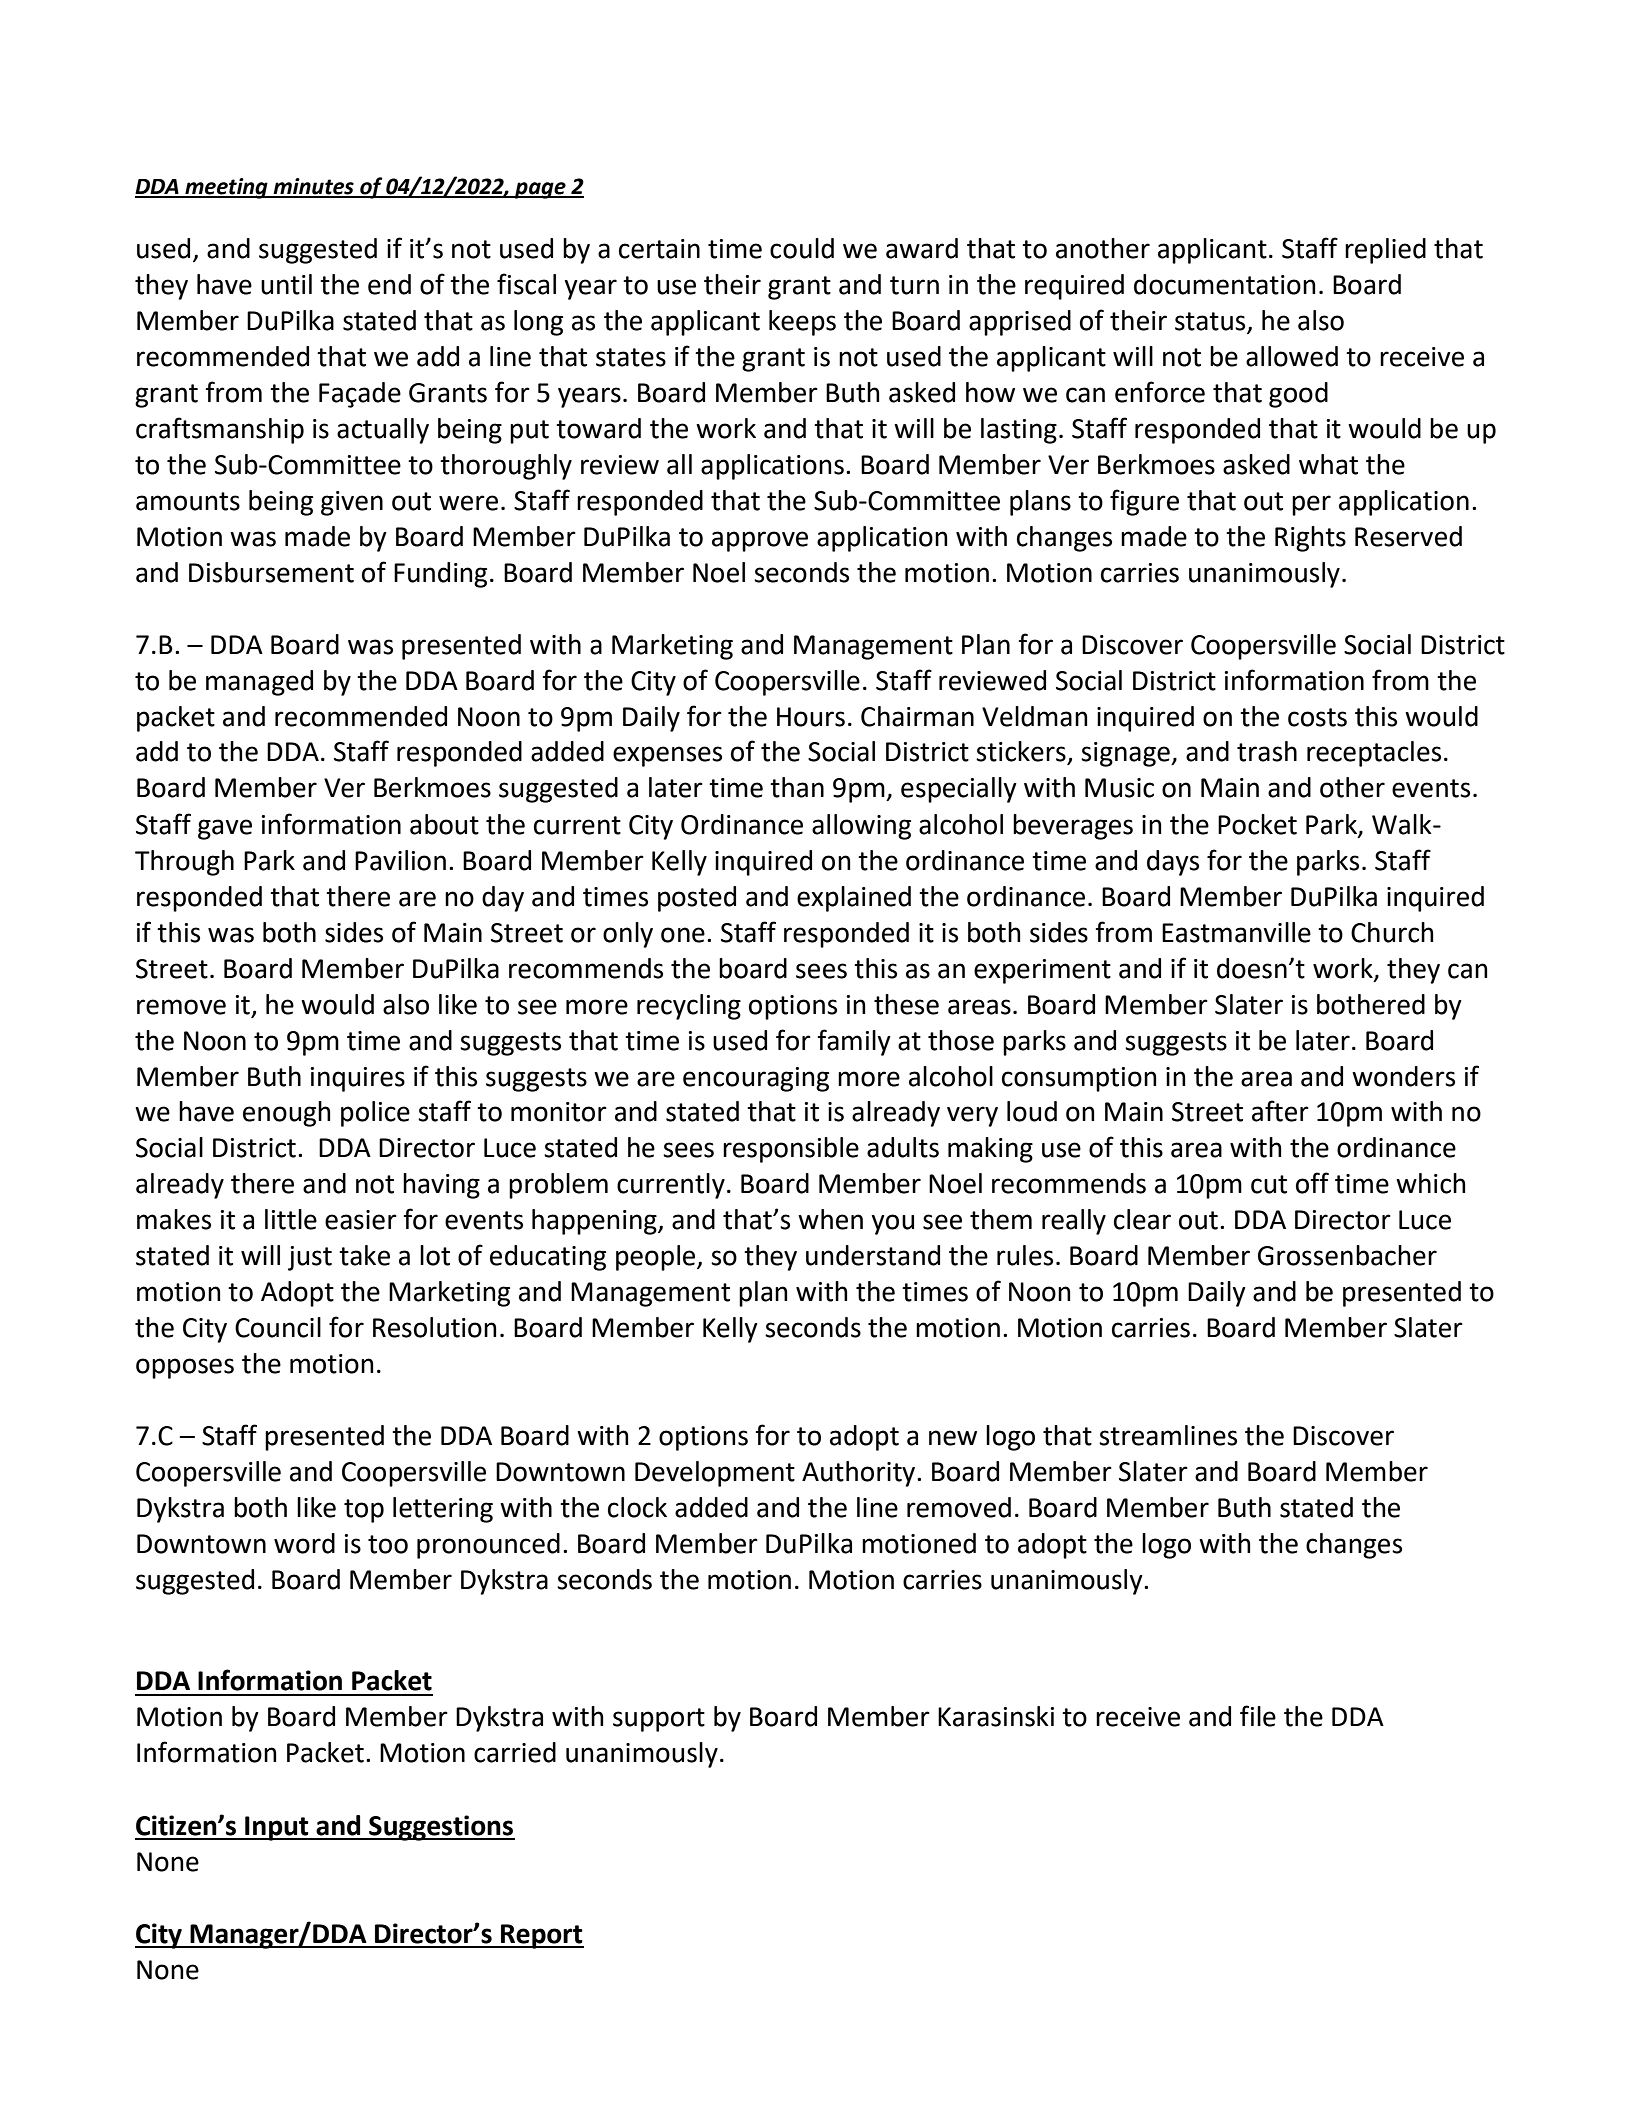  What do you see at coordinates (1142, 1219) in the screenshot?
I see `clear` at bounding box center [1142, 1219].
